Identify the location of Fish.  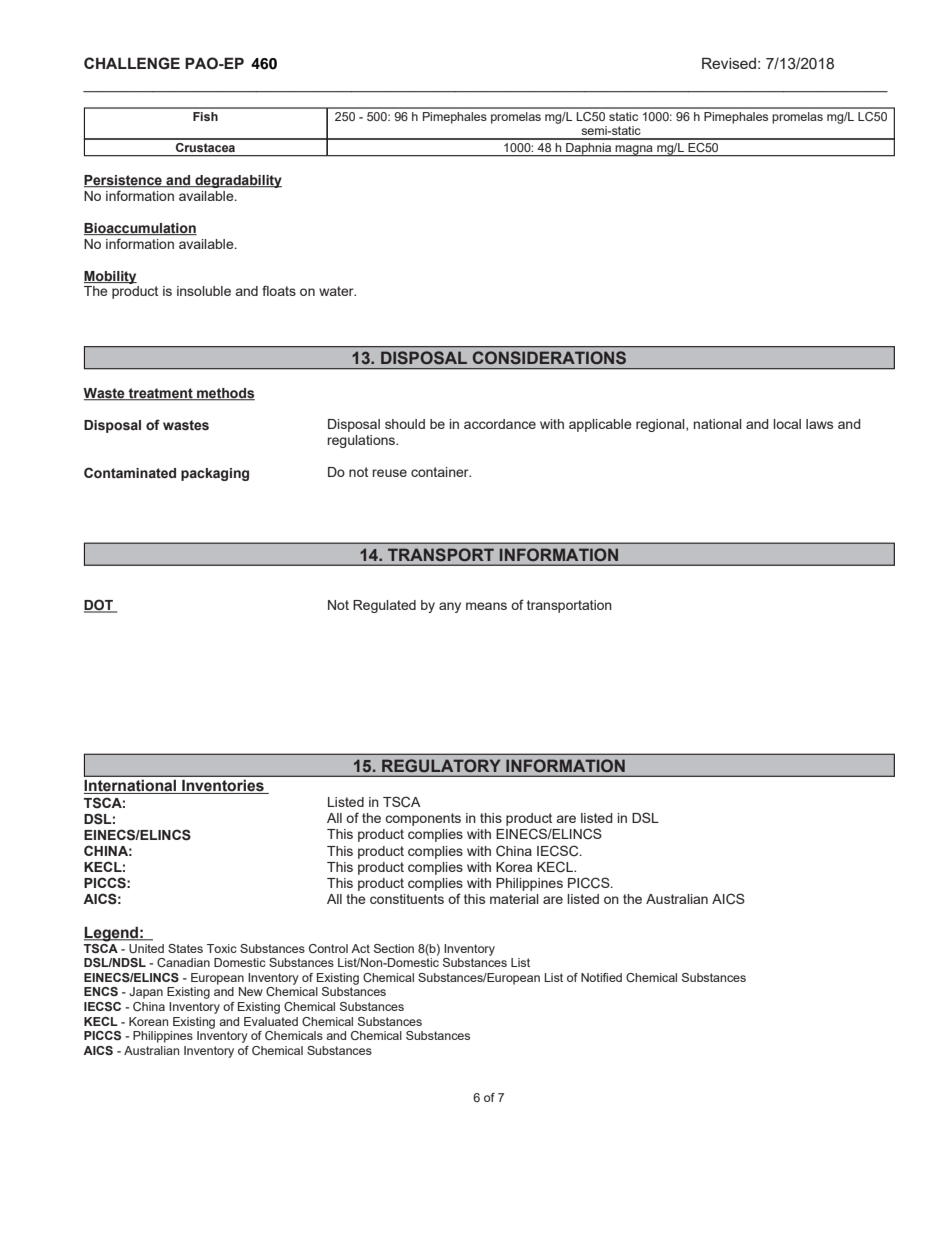
(205, 116).
